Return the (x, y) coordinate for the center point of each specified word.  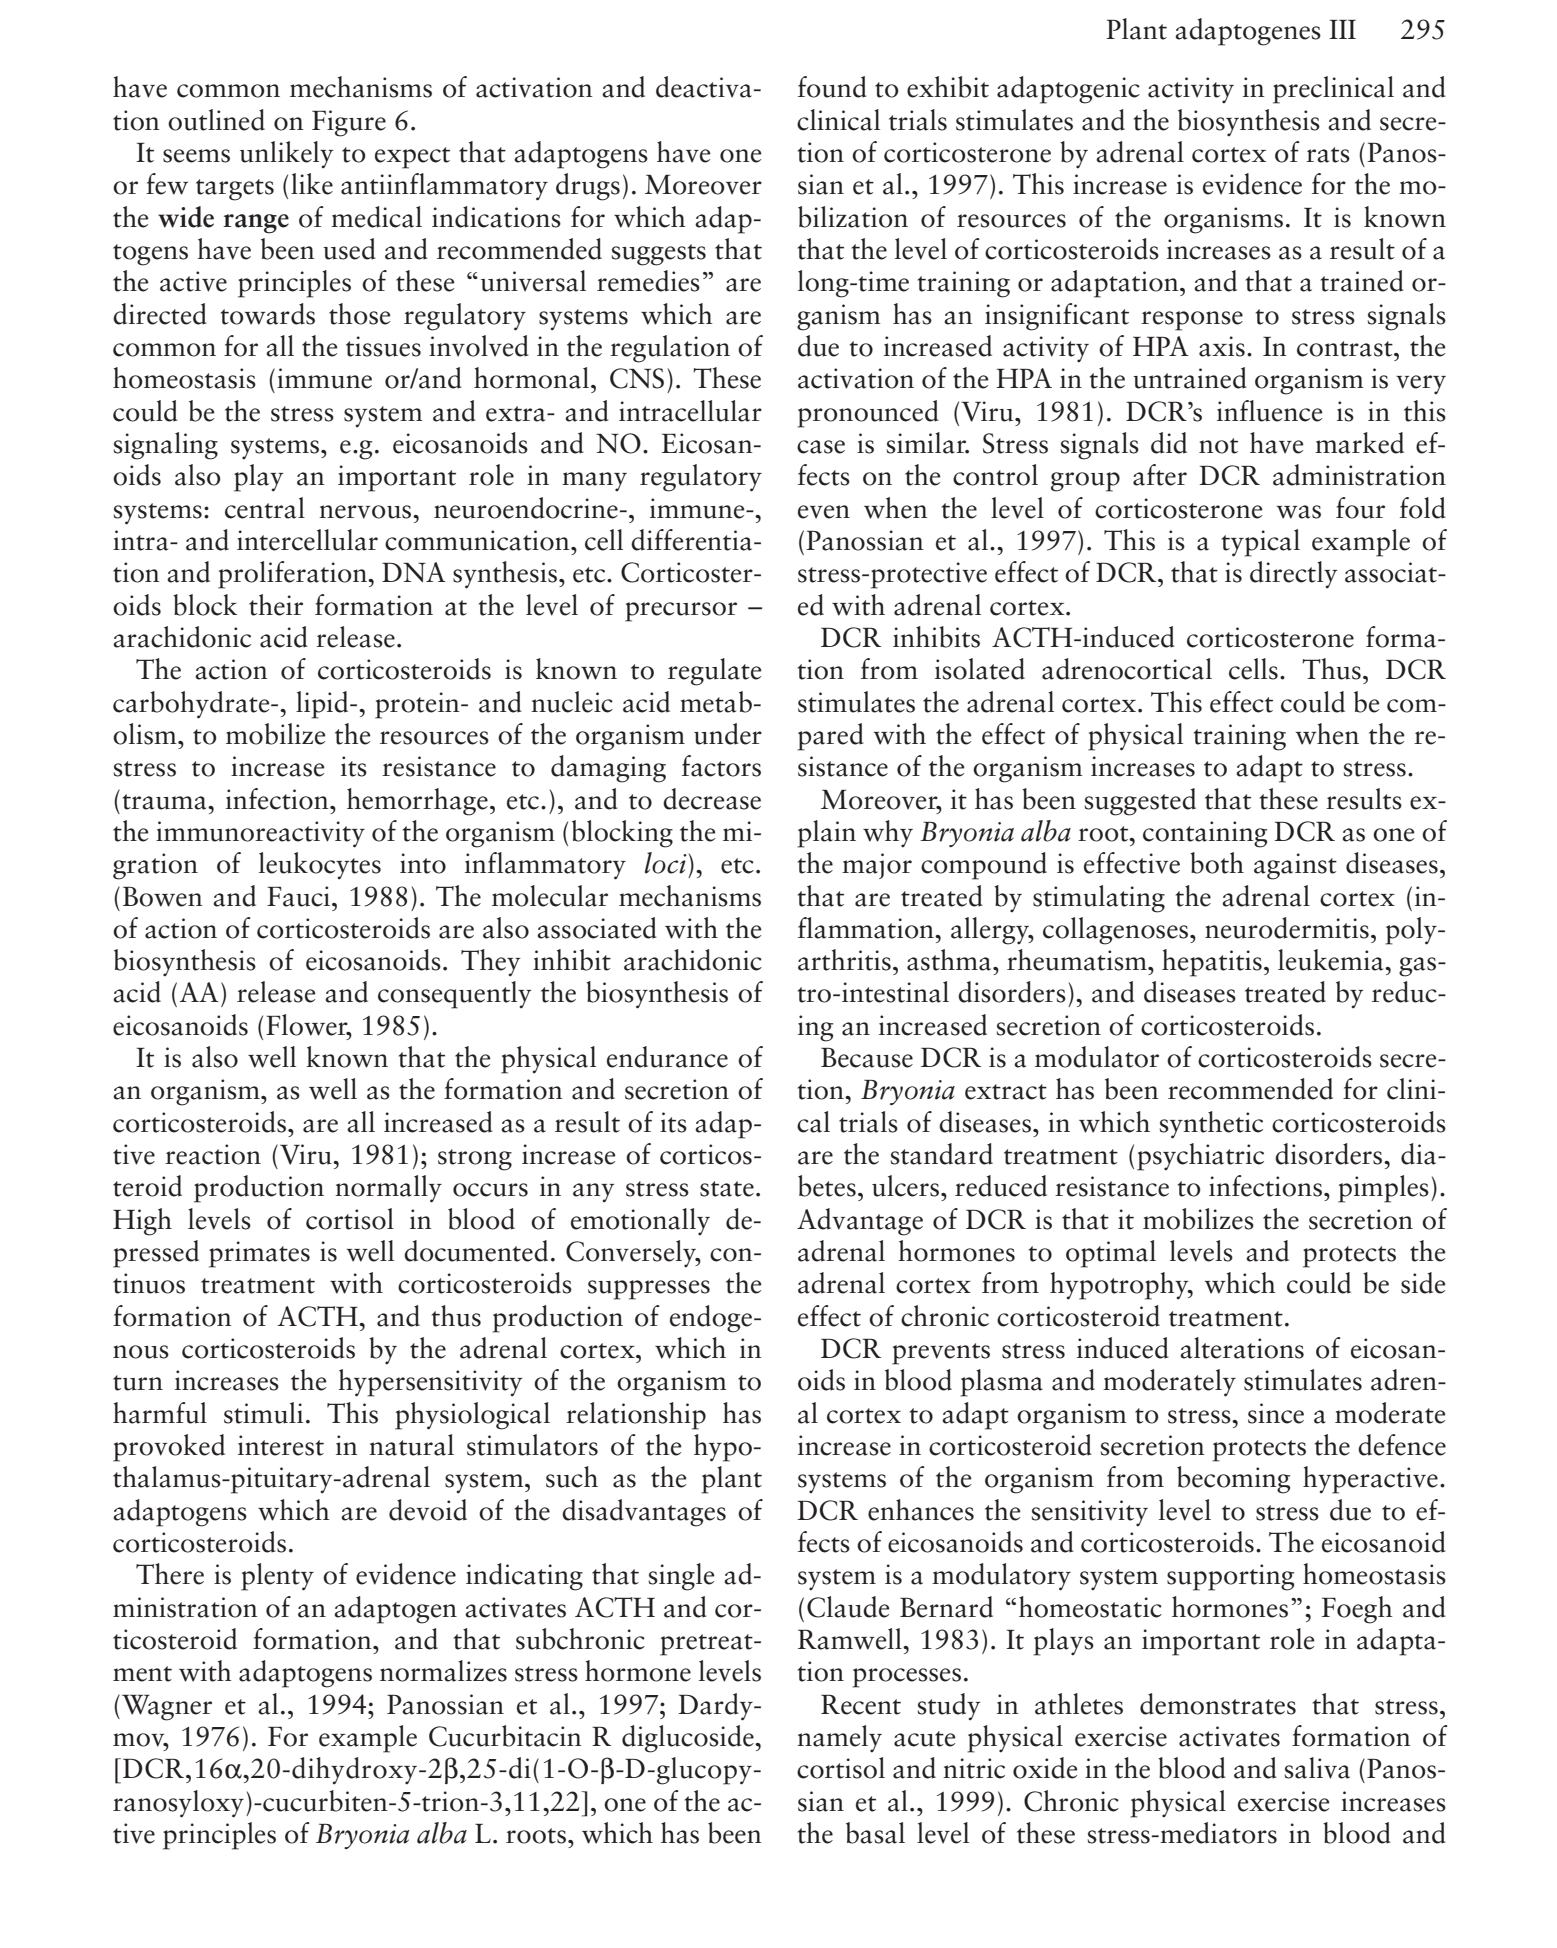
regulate (715, 672)
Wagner (167, 1708)
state (727, 1189)
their (276, 605)
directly (1293, 574)
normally (388, 1189)
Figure (349, 123)
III (1342, 29)
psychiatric (1200, 1157)
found (832, 87)
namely (839, 1738)
